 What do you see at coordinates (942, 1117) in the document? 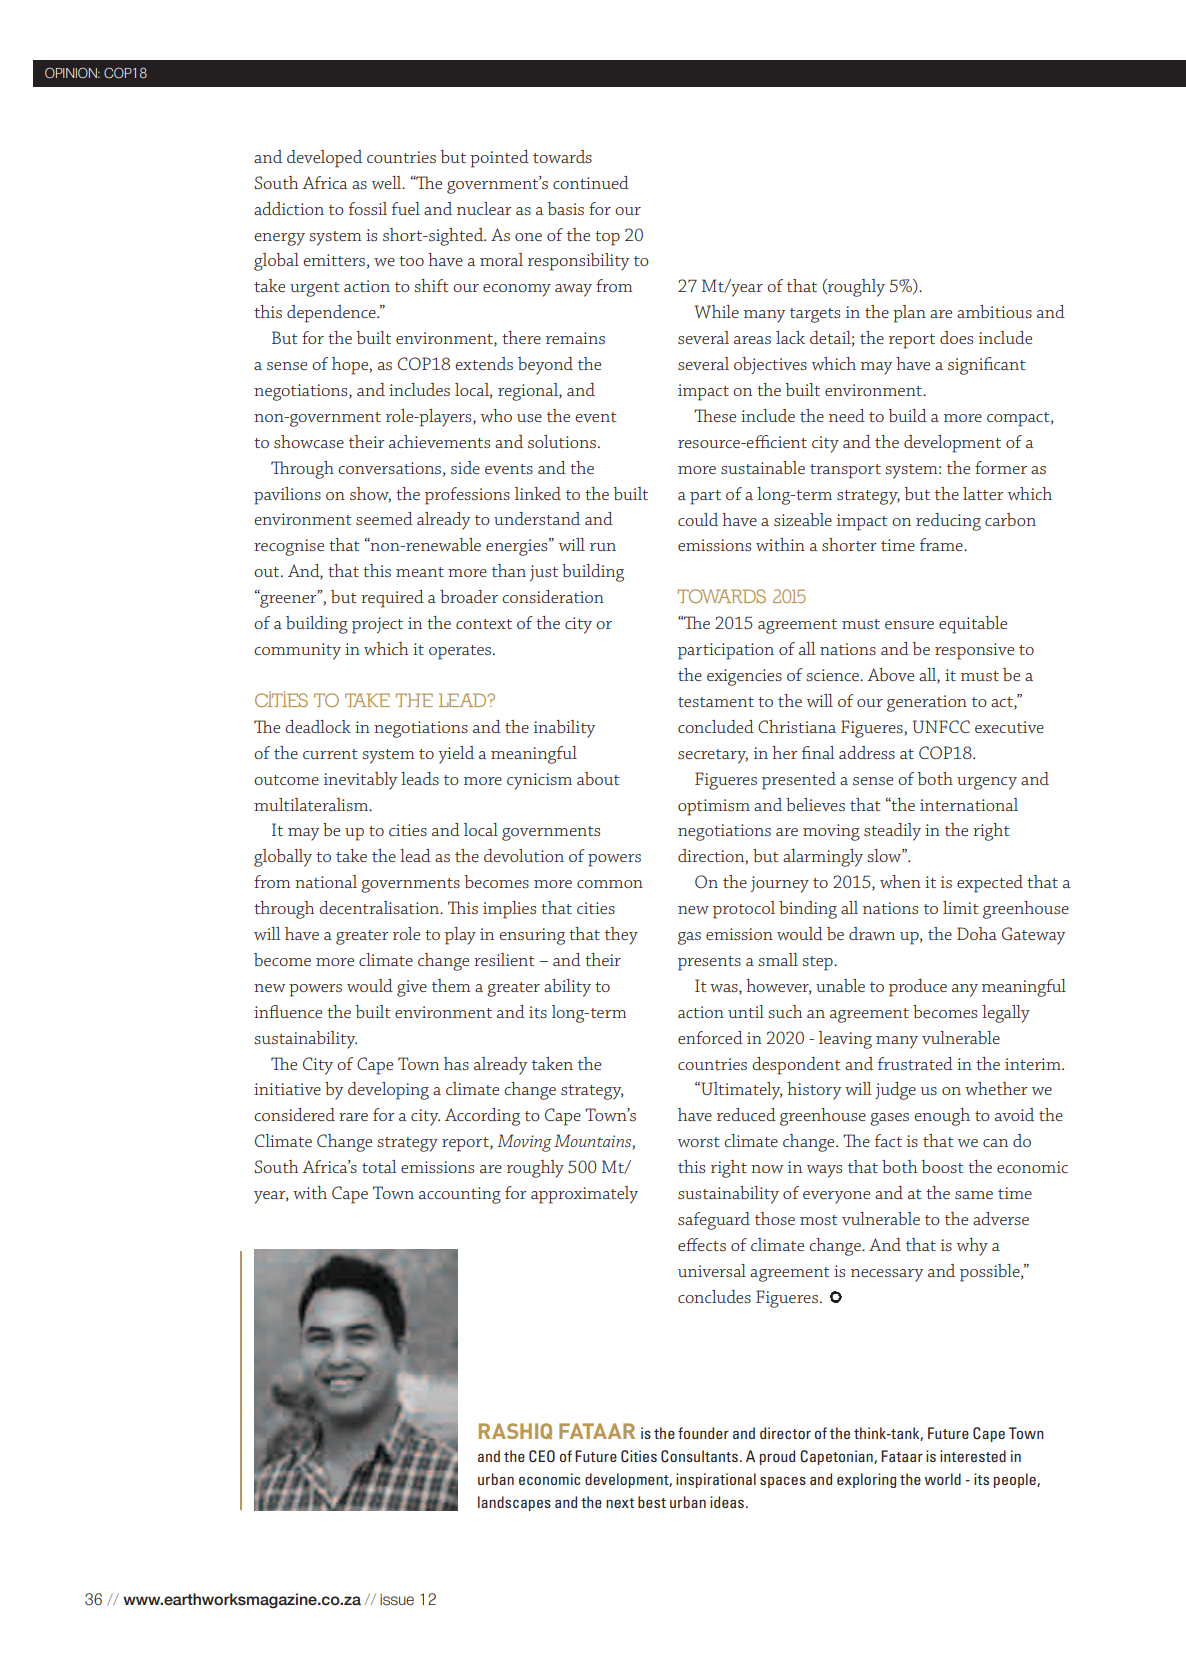
I see `enough` at bounding box center [942, 1117].
